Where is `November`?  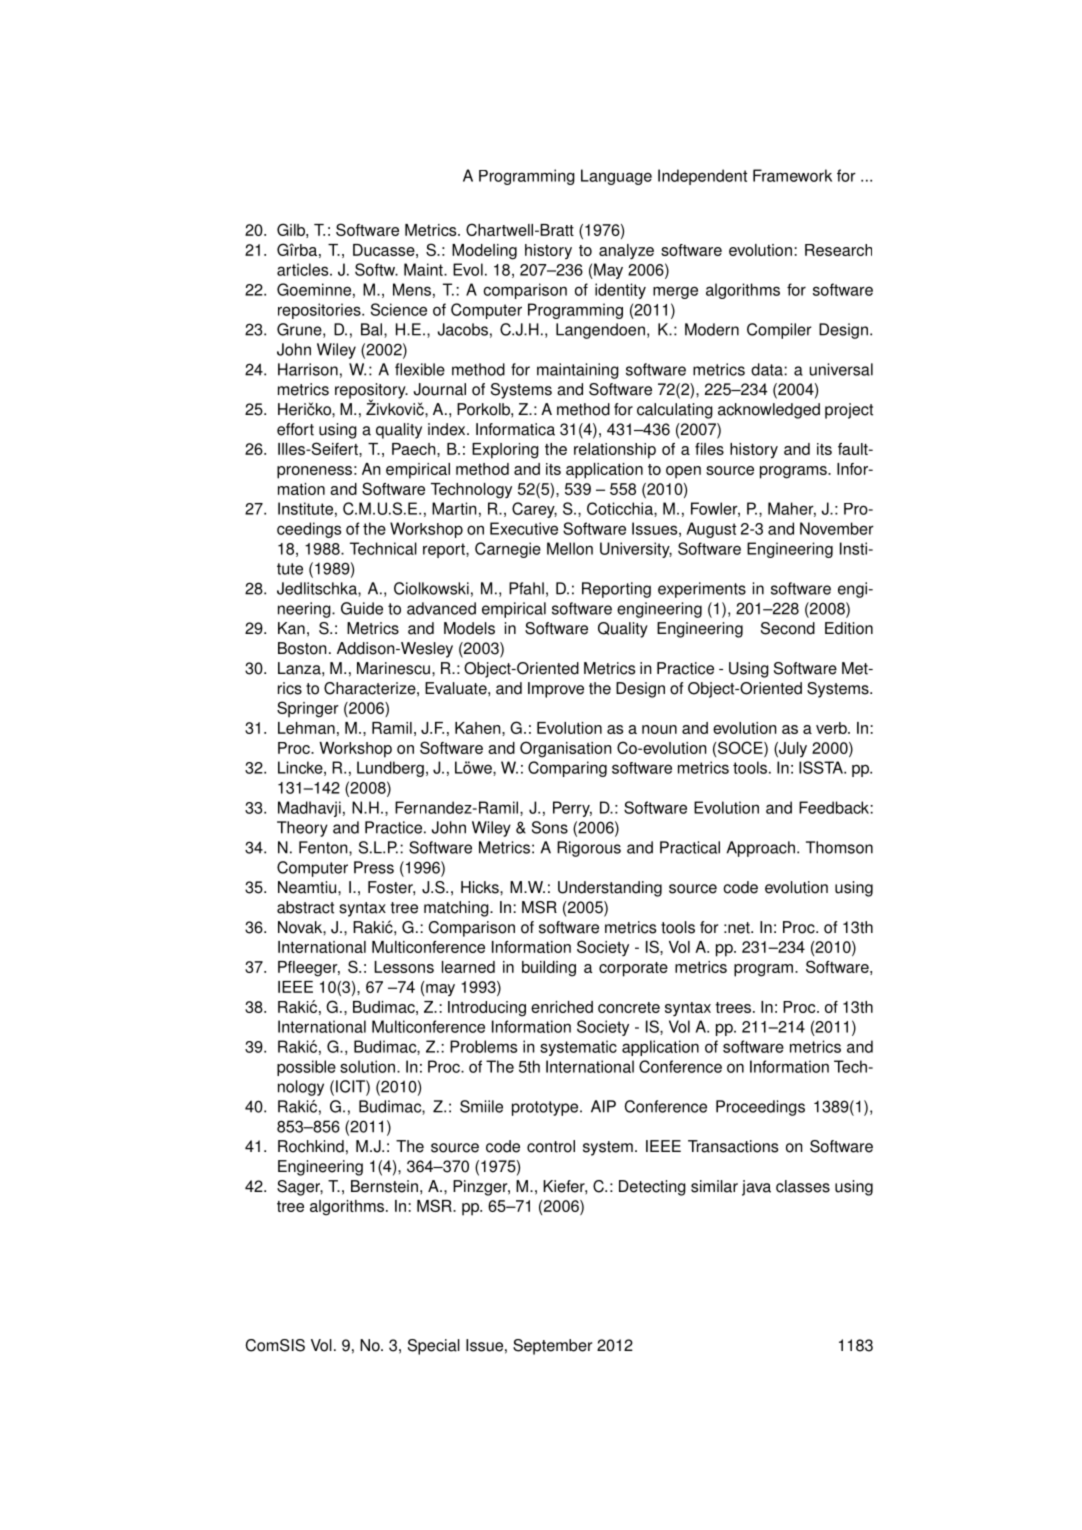 November is located at coordinates (837, 528).
